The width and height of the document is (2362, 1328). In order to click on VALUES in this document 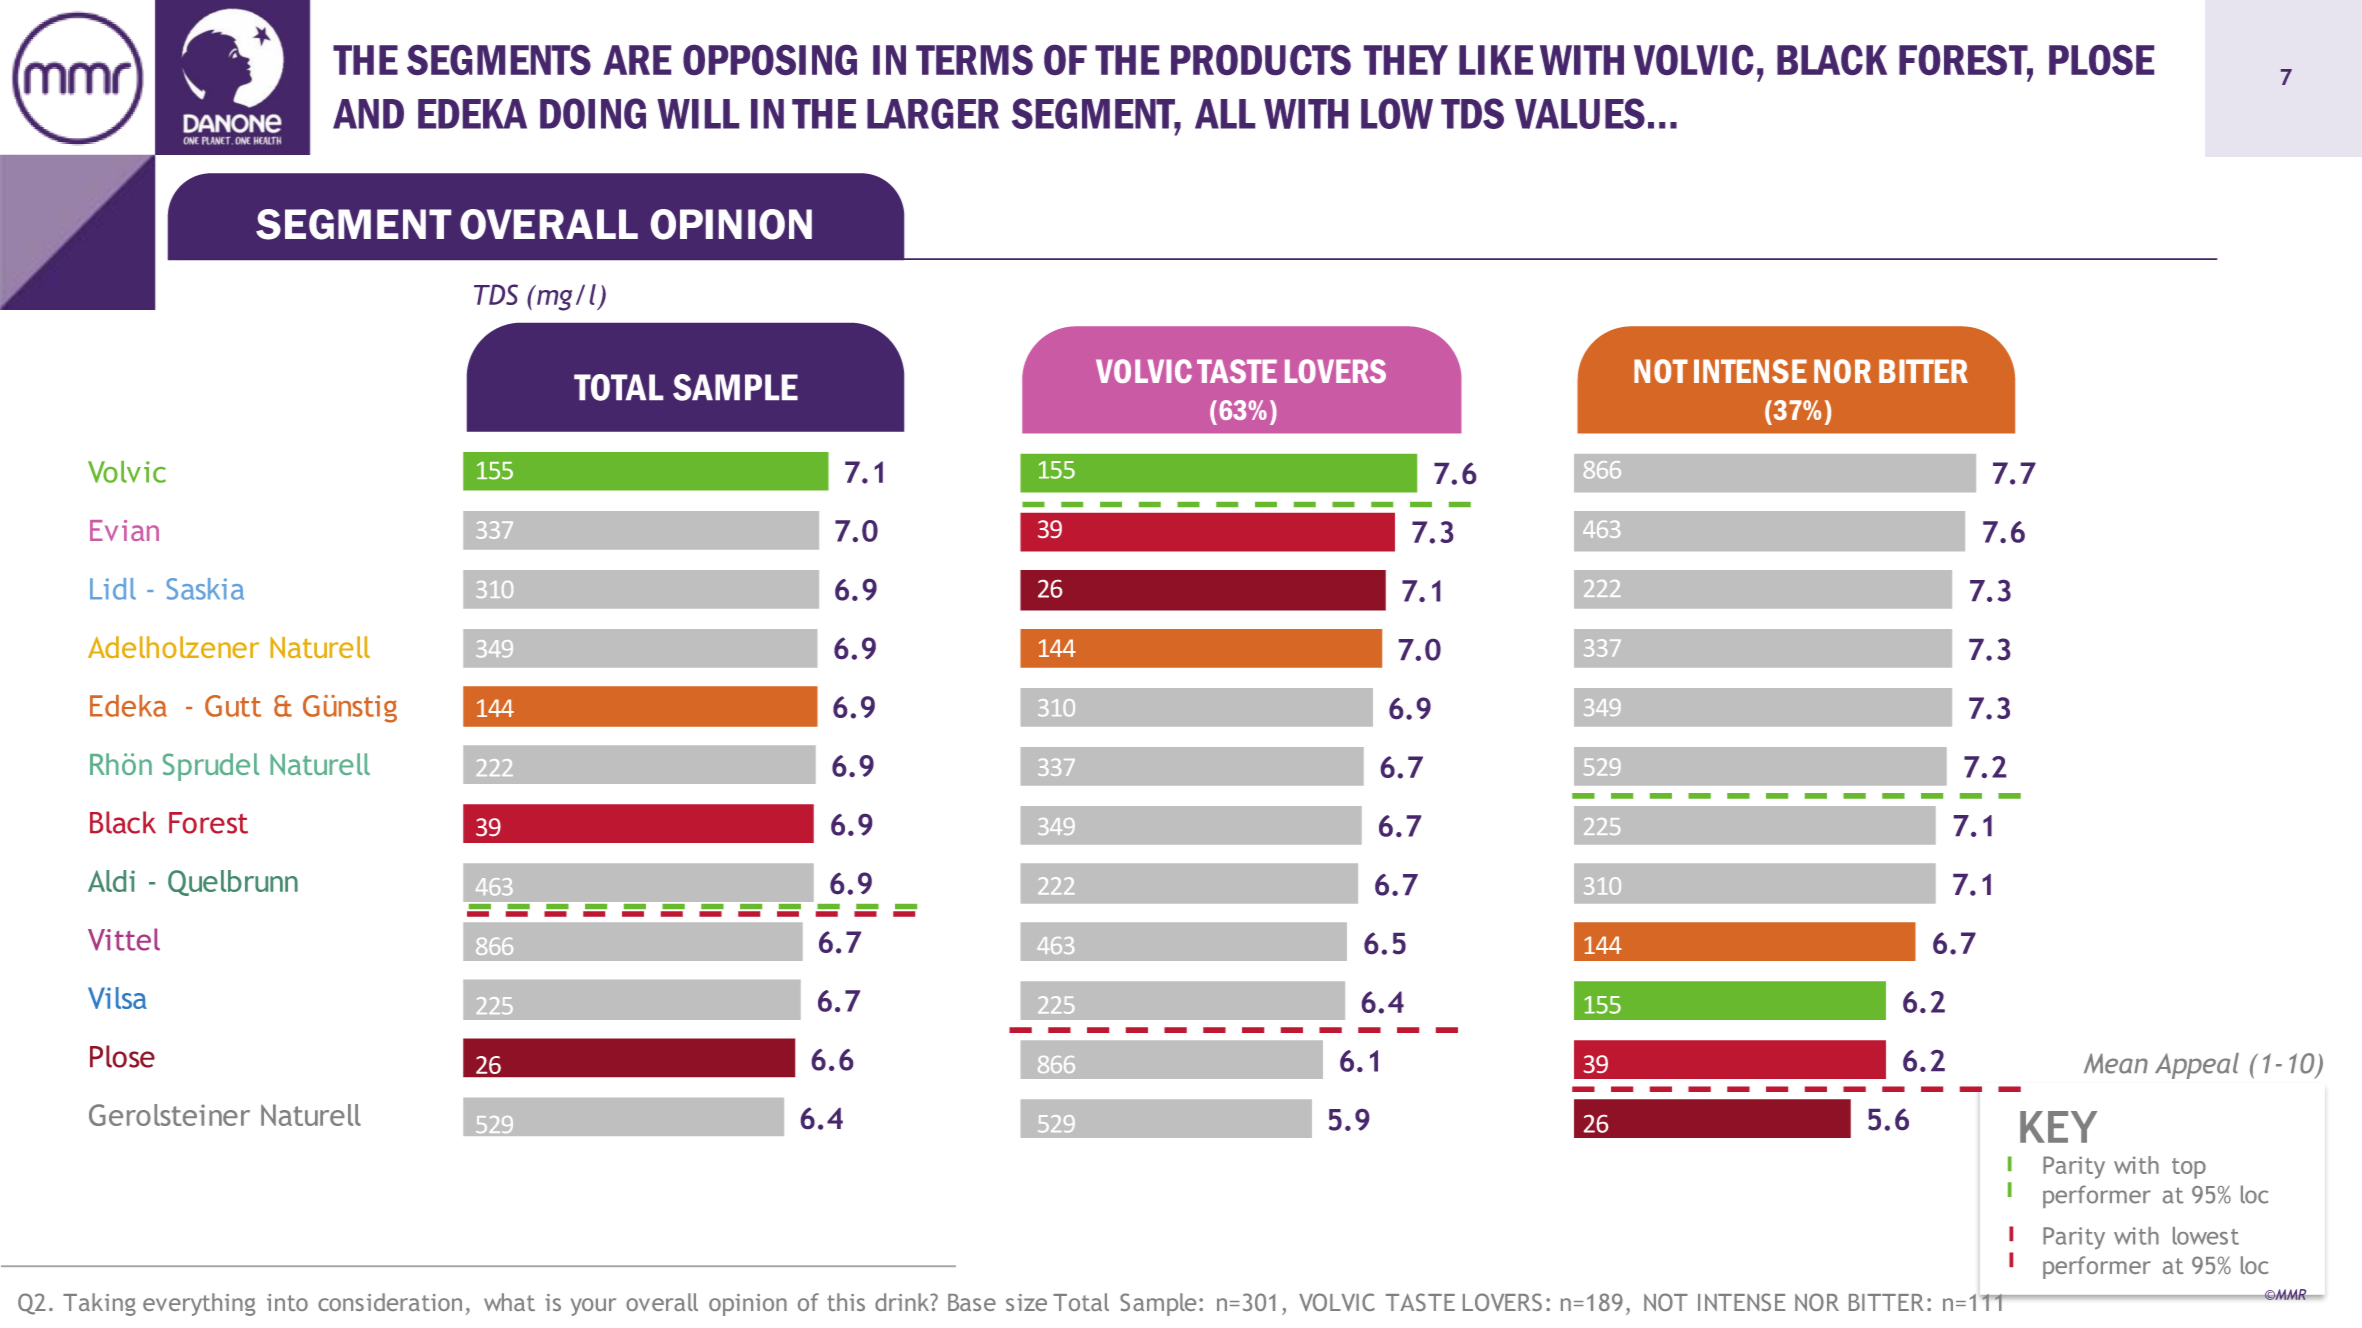, I will do `click(1580, 113)`.
